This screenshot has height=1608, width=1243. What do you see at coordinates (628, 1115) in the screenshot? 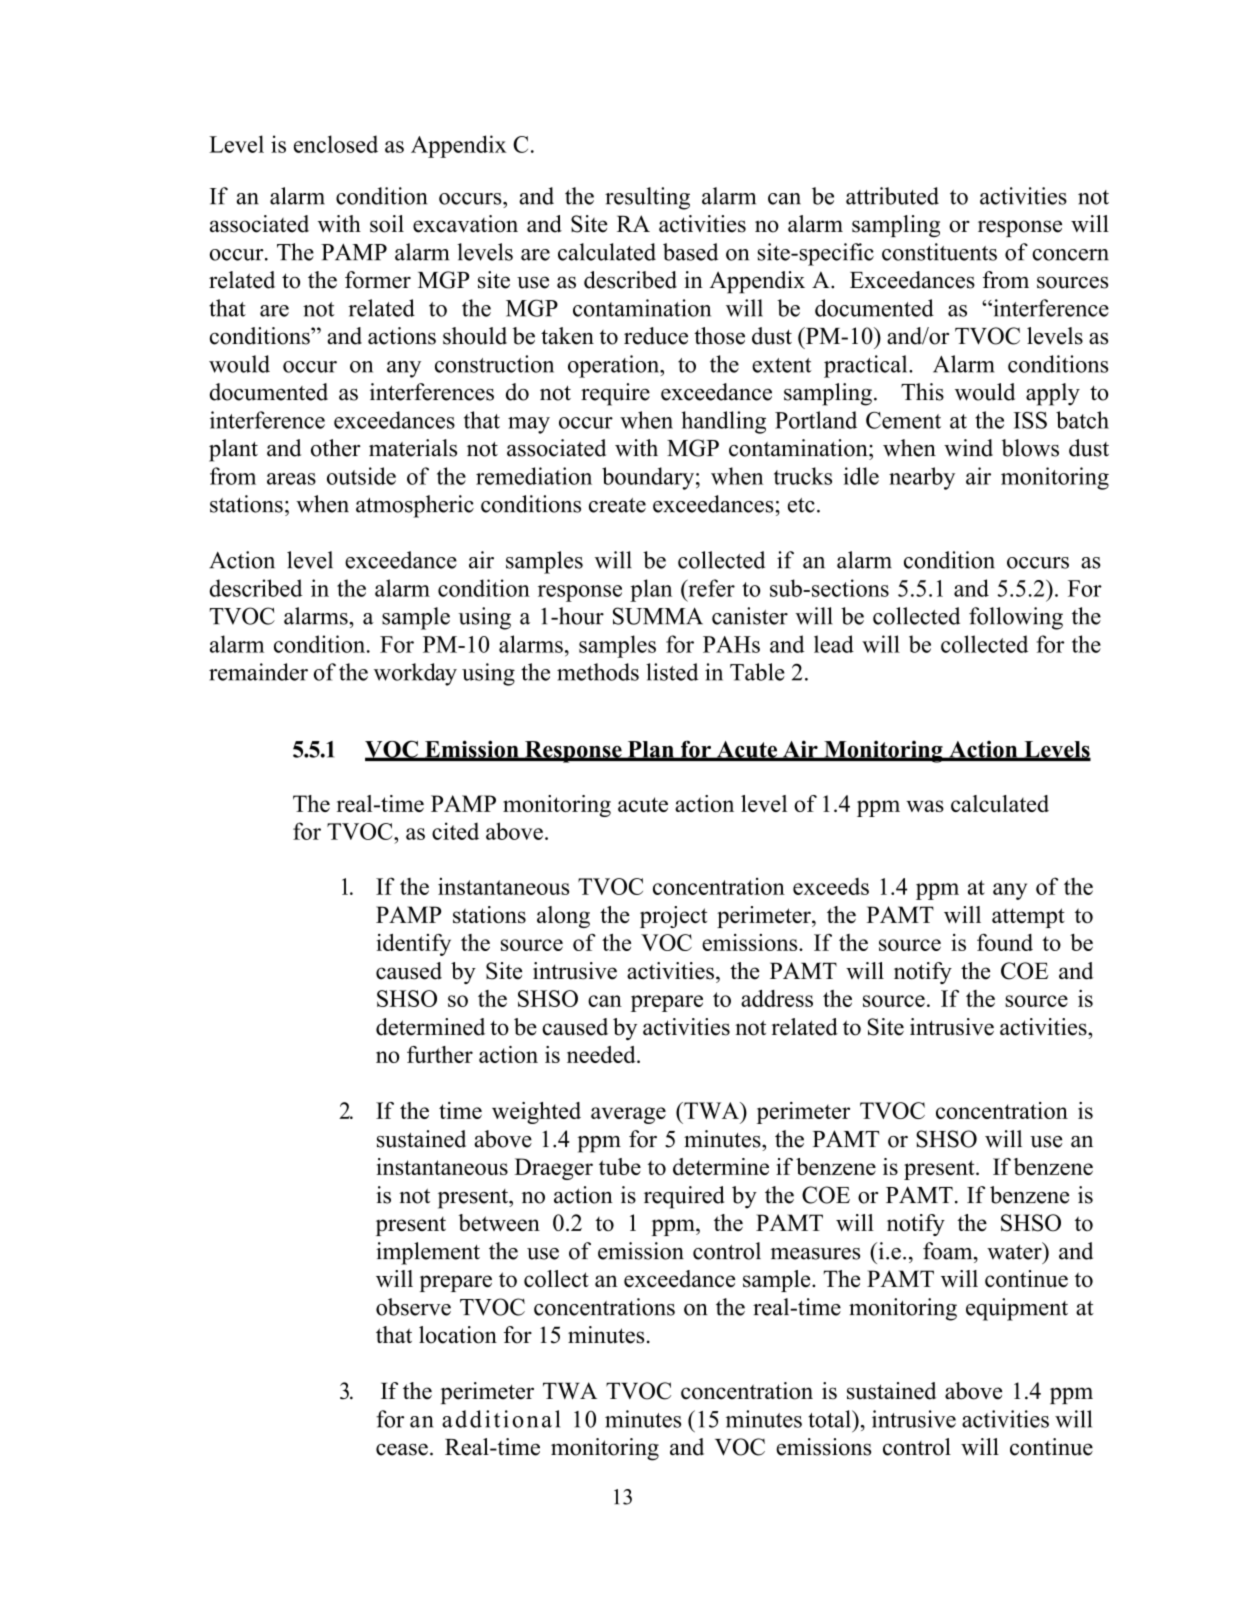
I see `average` at bounding box center [628, 1115].
